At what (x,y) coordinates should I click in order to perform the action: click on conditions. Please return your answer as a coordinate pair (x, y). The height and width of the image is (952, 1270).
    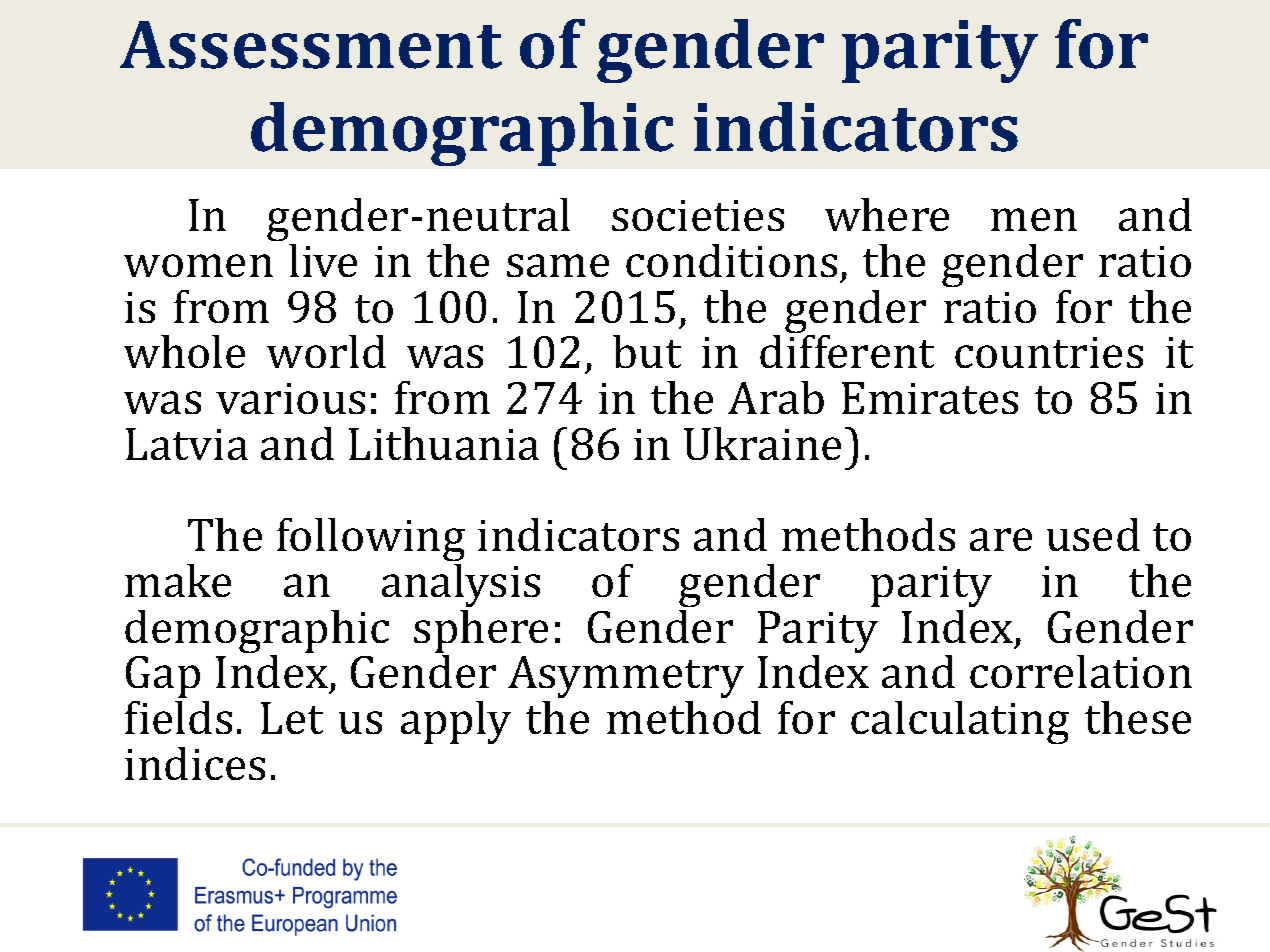
    Looking at the image, I should click on (731, 260).
